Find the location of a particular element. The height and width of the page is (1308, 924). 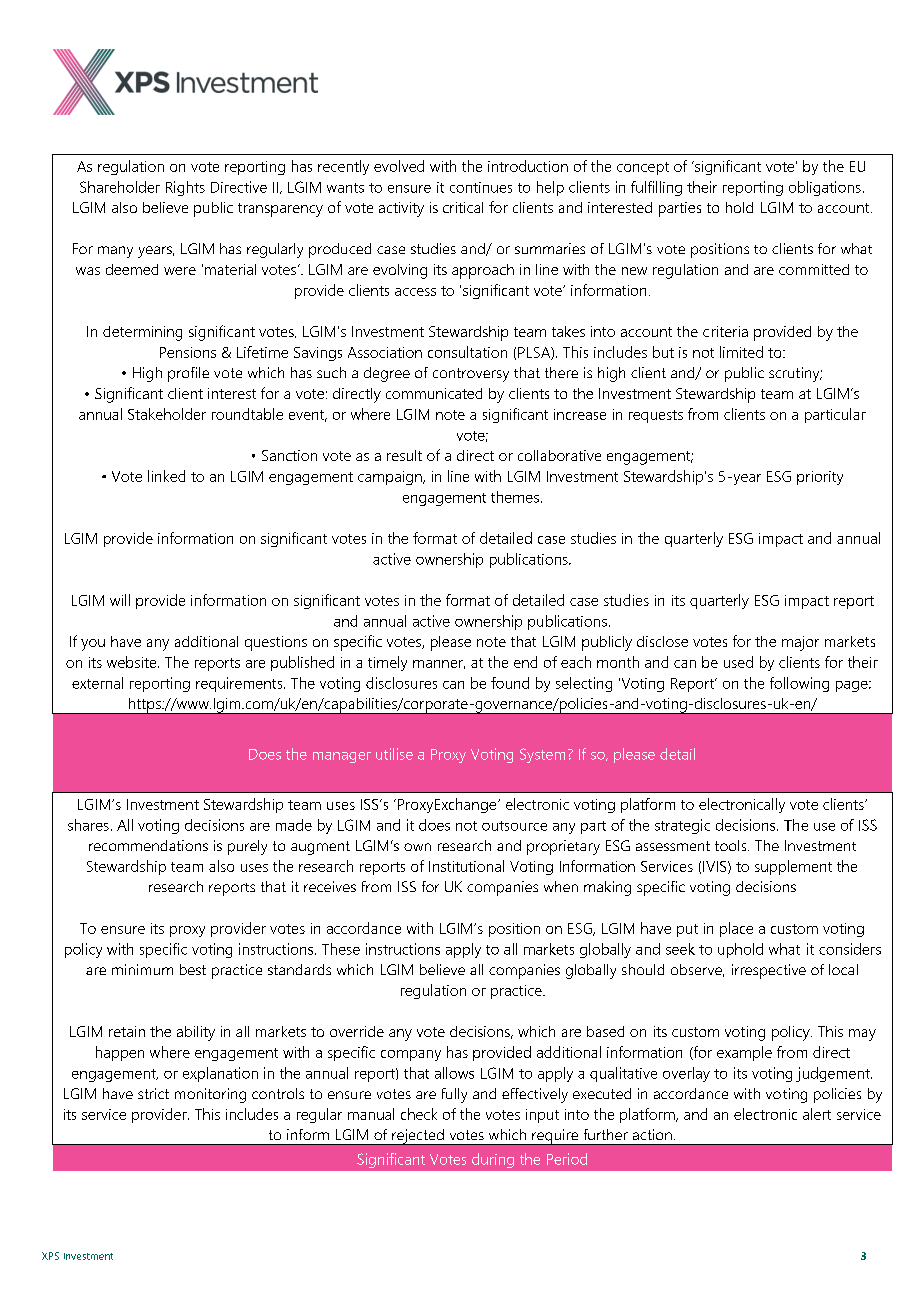

obligations is located at coordinates (825, 188).
